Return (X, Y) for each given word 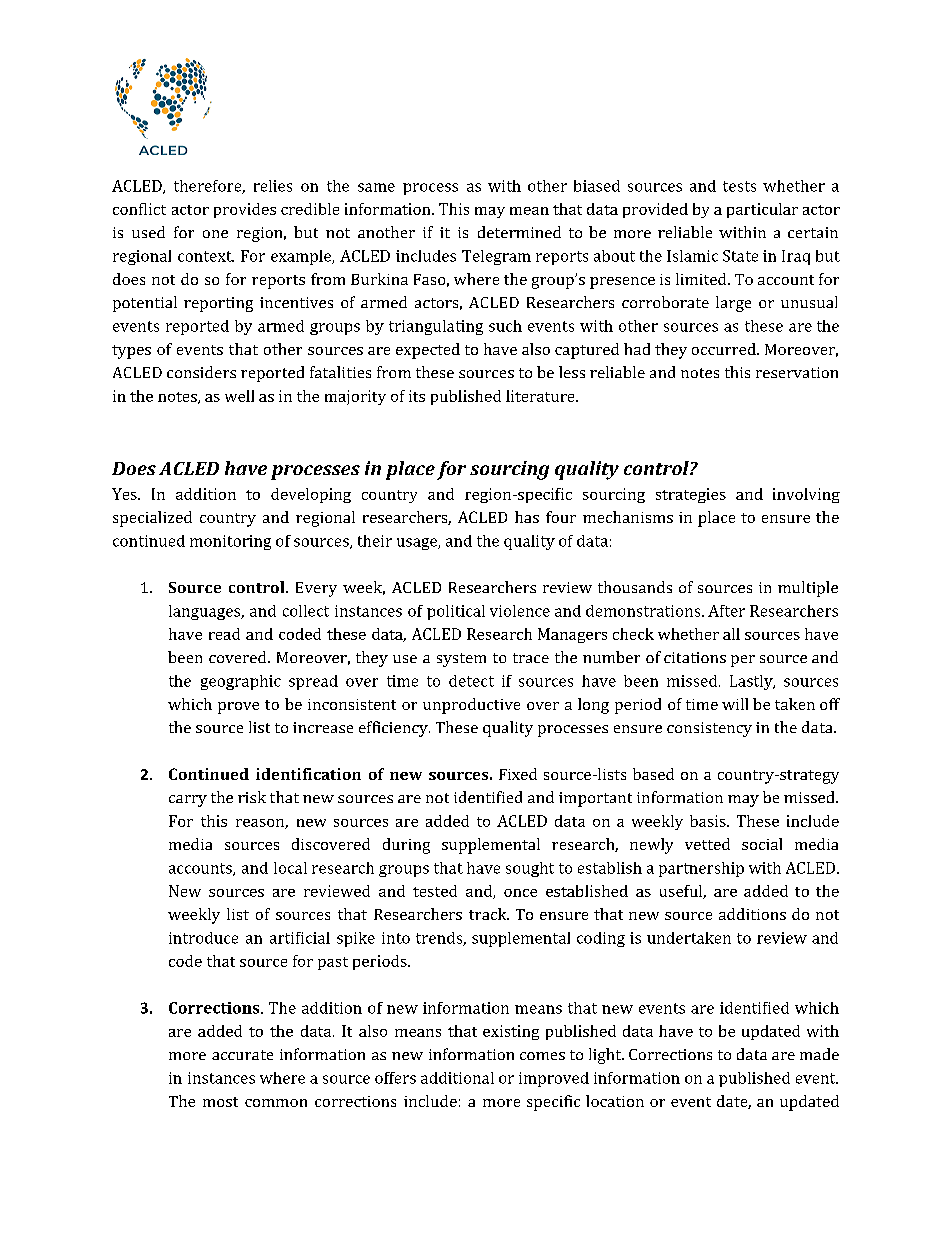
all (731, 634)
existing (511, 1032)
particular (762, 210)
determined (519, 232)
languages (206, 612)
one (215, 234)
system (461, 660)
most (220, 1102)
